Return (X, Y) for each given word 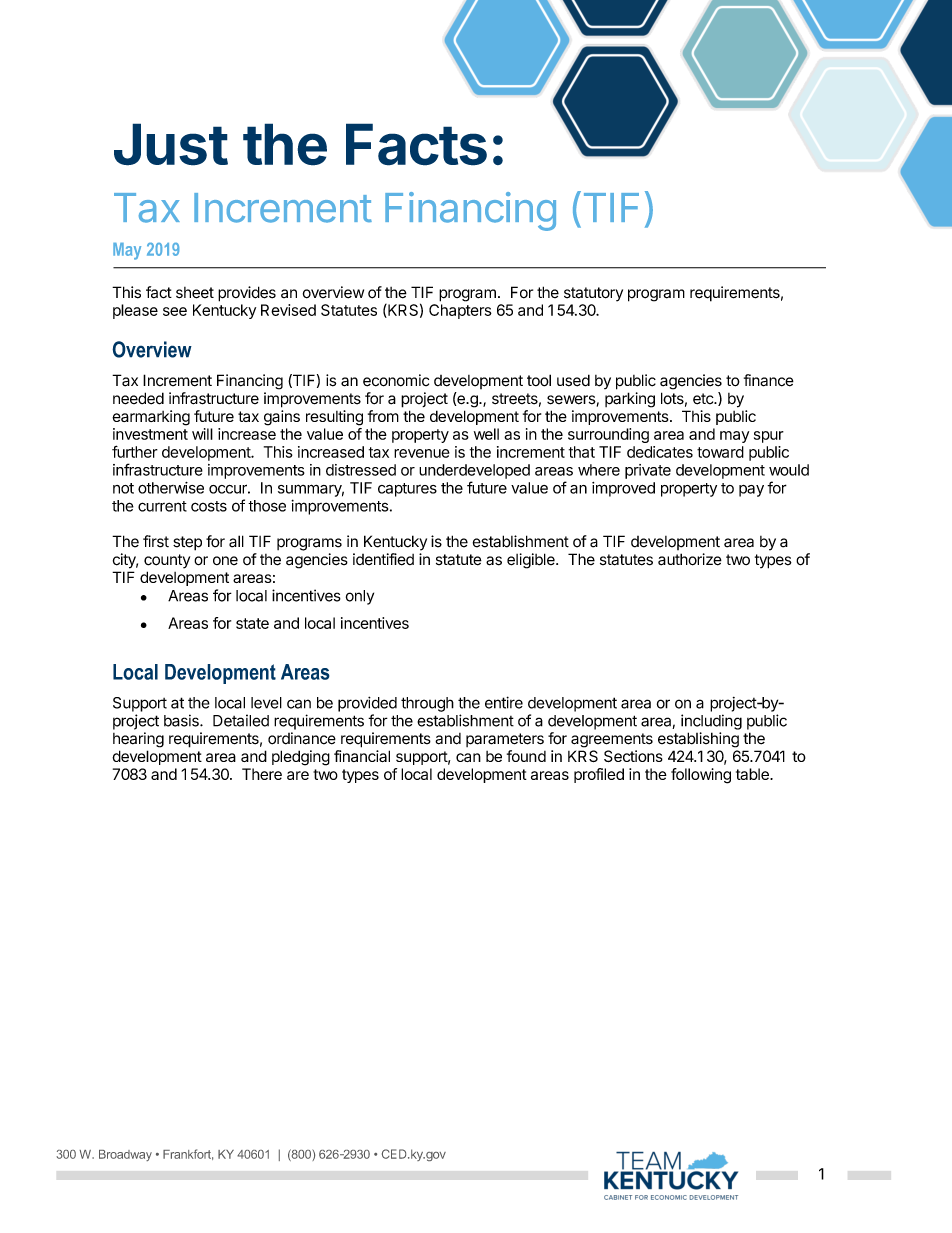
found (526, 756)
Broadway (125, 1155)
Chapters (460, 311)
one (225, 560)
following (701, 776)
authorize (690, 559)
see (175, 311)
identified (383, 559)
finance (769, 380)
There (262, 774)
